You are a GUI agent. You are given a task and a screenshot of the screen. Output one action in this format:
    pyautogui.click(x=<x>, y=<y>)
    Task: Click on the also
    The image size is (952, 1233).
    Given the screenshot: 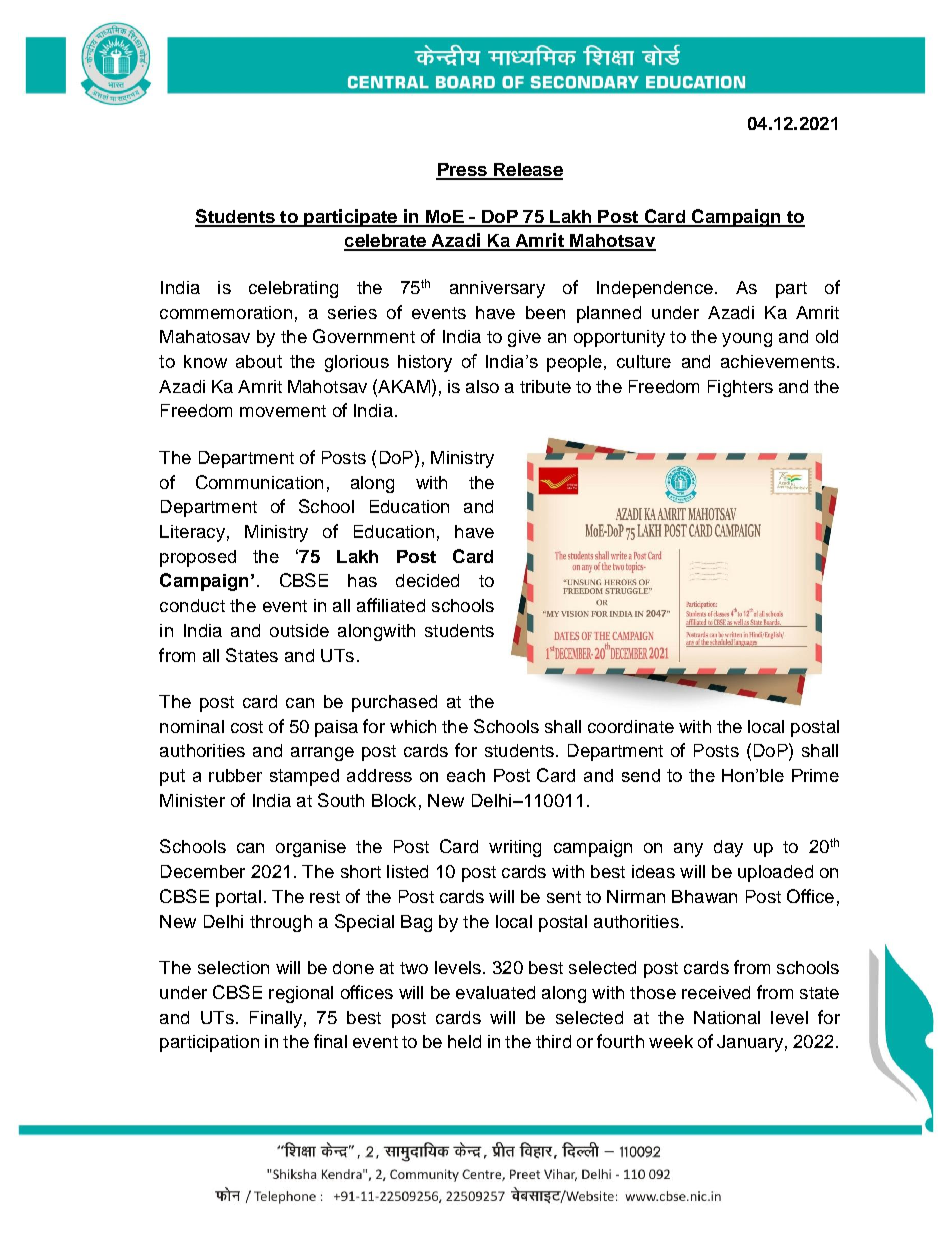 What is the action you would take?
    pyautogui.click(x=482, y=386)
